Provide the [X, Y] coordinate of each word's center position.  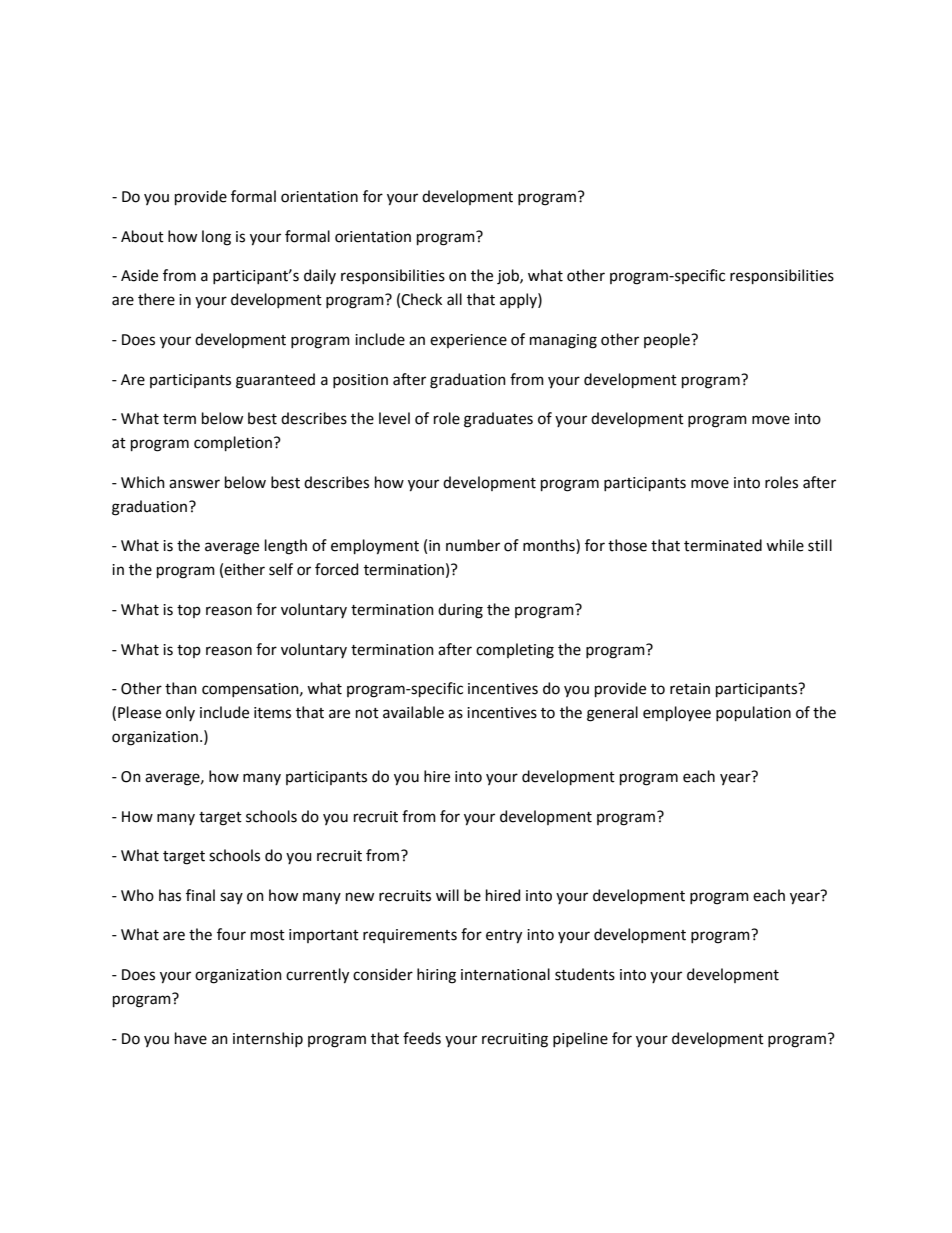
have [191, 1038]
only [180, 713]
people [668, 340]
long [216, 238]
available [413, 712]
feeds [422, 1038]
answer [194, 484]
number [473, 545]
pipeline [580, 1039]
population [753, 713]
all [454, 299]
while [785, 545]
